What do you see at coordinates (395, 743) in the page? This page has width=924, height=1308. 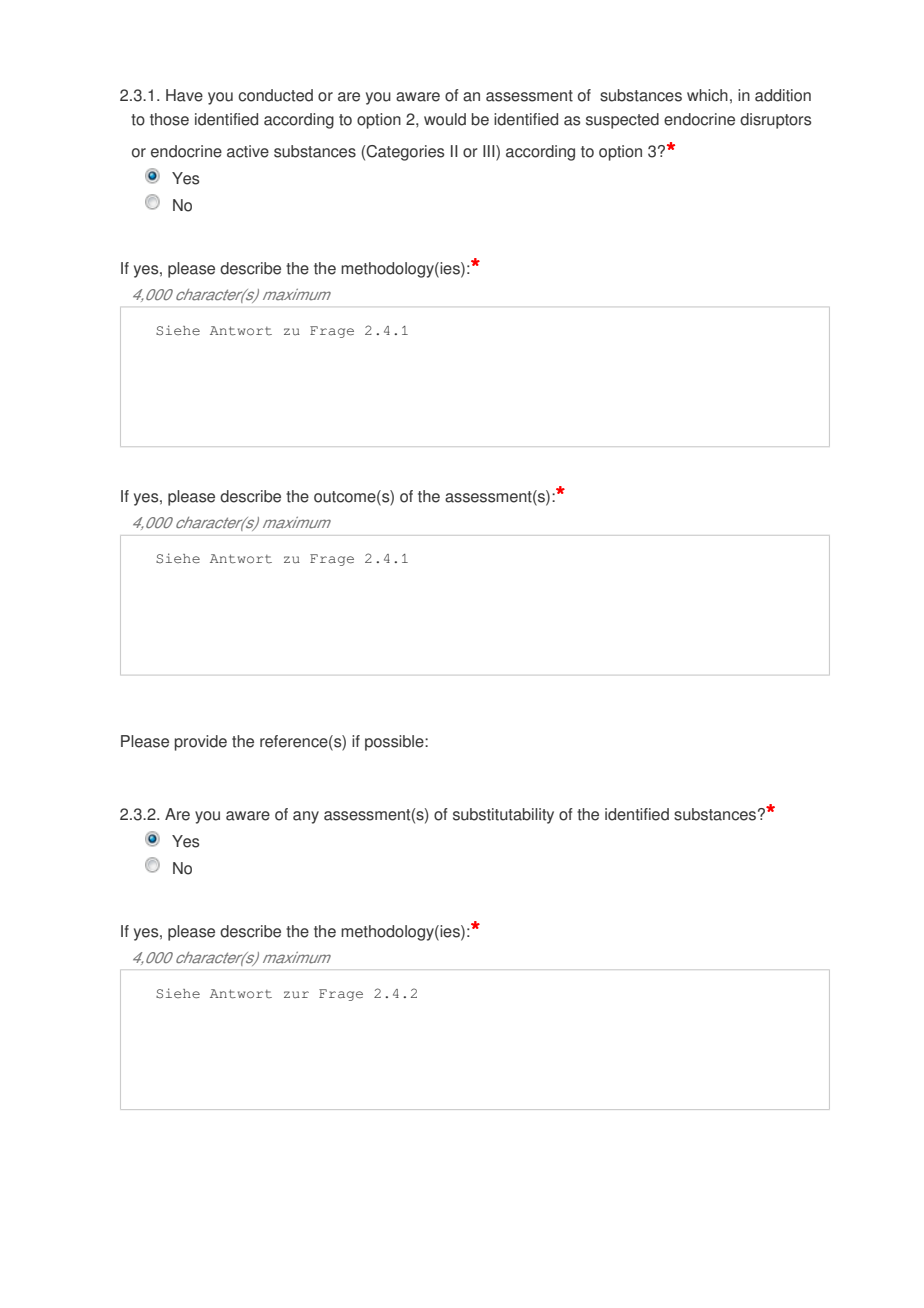 I see `possible` at bounding box center [395, 743].
